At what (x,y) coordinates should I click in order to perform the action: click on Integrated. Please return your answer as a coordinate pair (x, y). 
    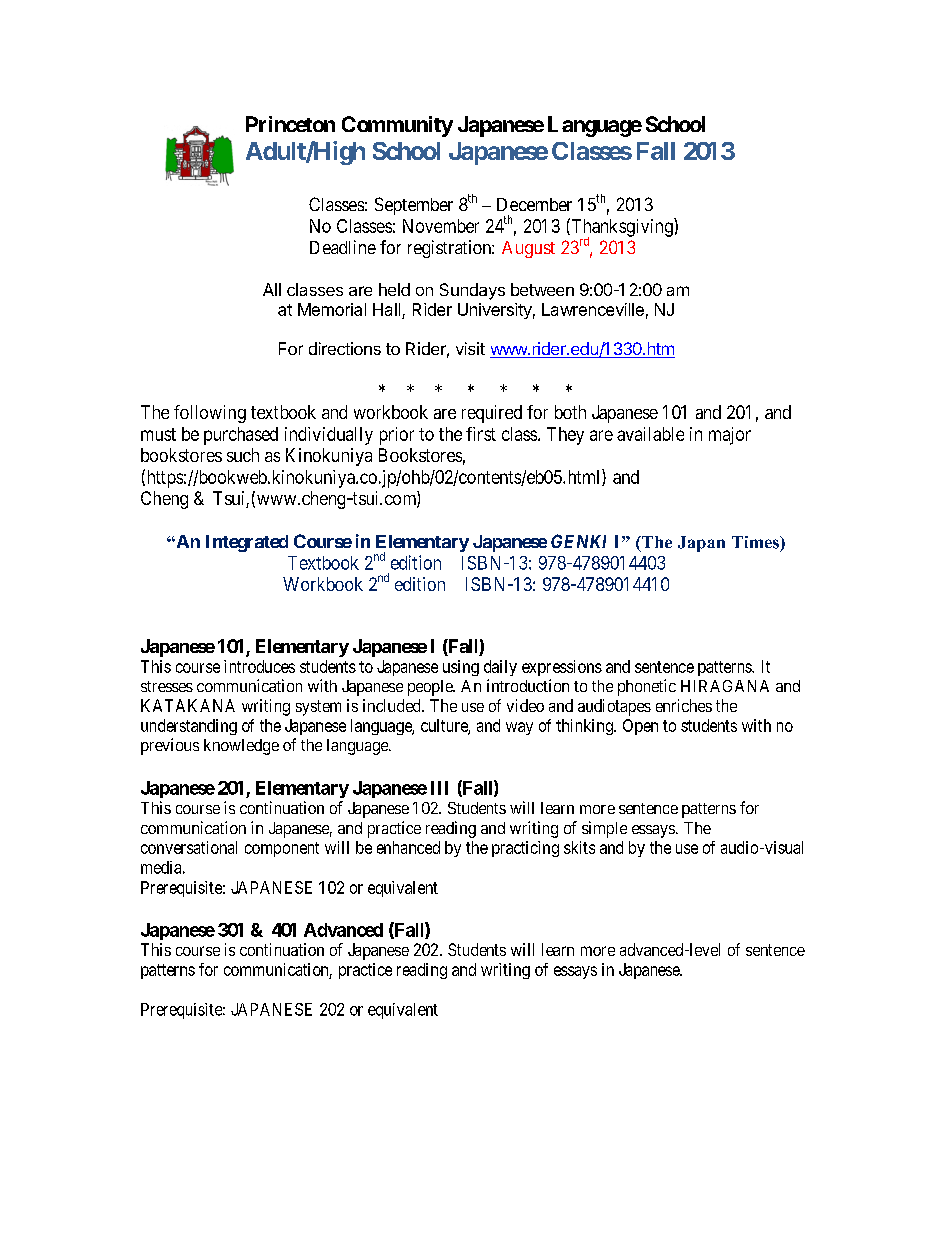
    Looking at the image, I should click on (247, 543).
